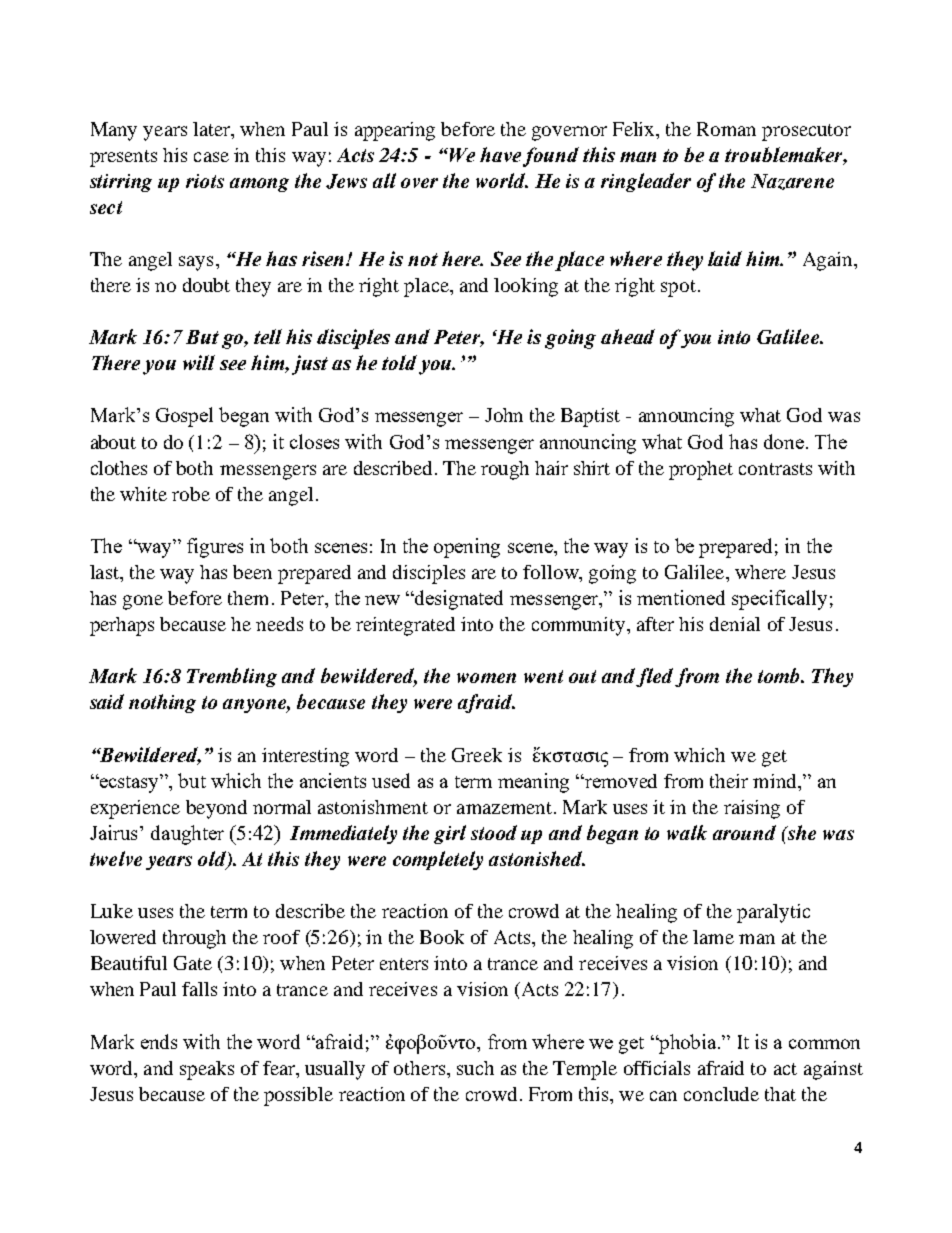  Describe the element at coordinates (216, 809) in the image. I see `beyond` at that location.
